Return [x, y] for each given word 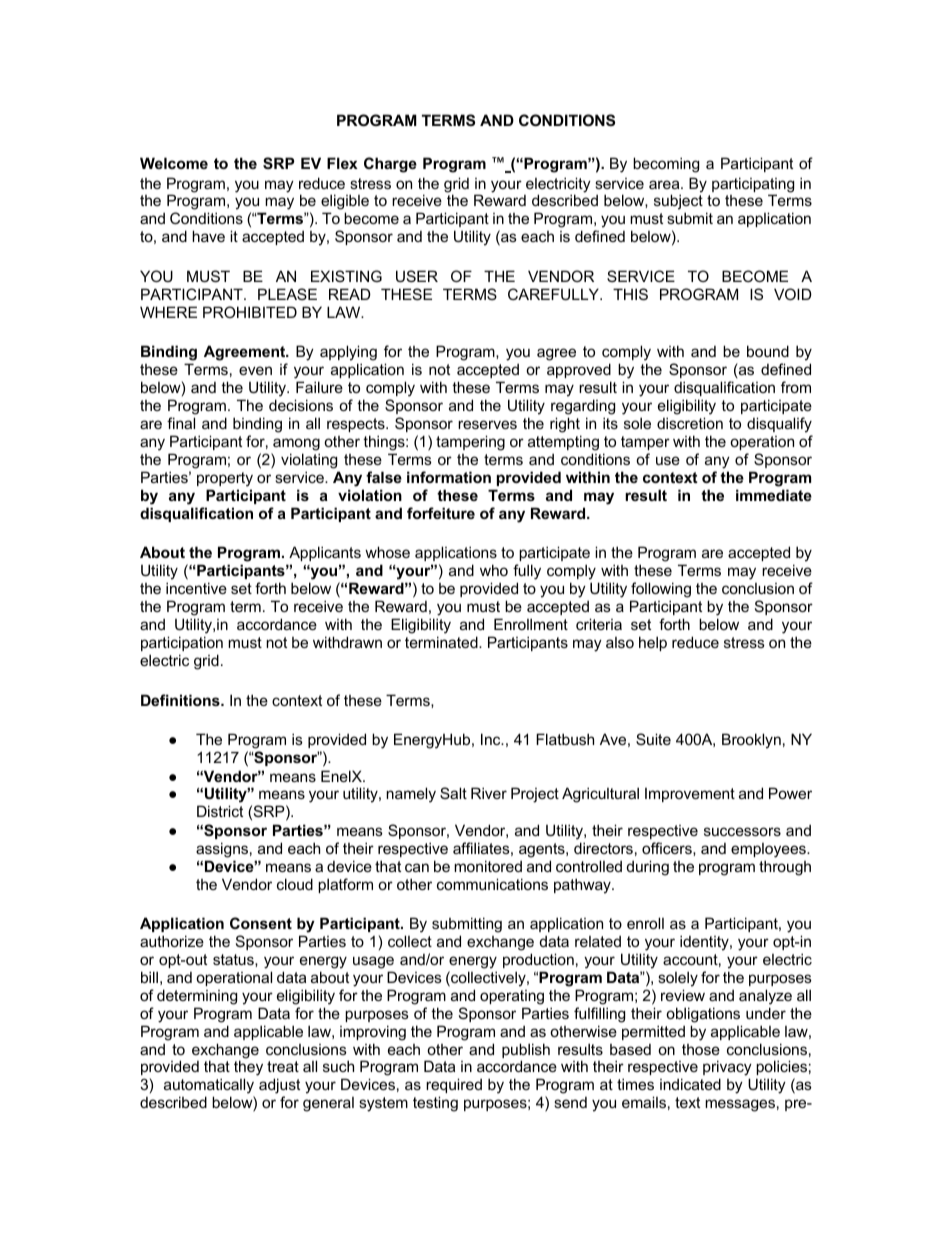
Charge [390, 165]
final [181, 423]
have [208, 236]
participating [753, 186]
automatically [209, 1086]
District [220, 811]
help [653, 643]
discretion [690, 423]
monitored [488, 866]
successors [742, 831]
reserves [487, 424]
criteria [599, 624]
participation [182, 643]
